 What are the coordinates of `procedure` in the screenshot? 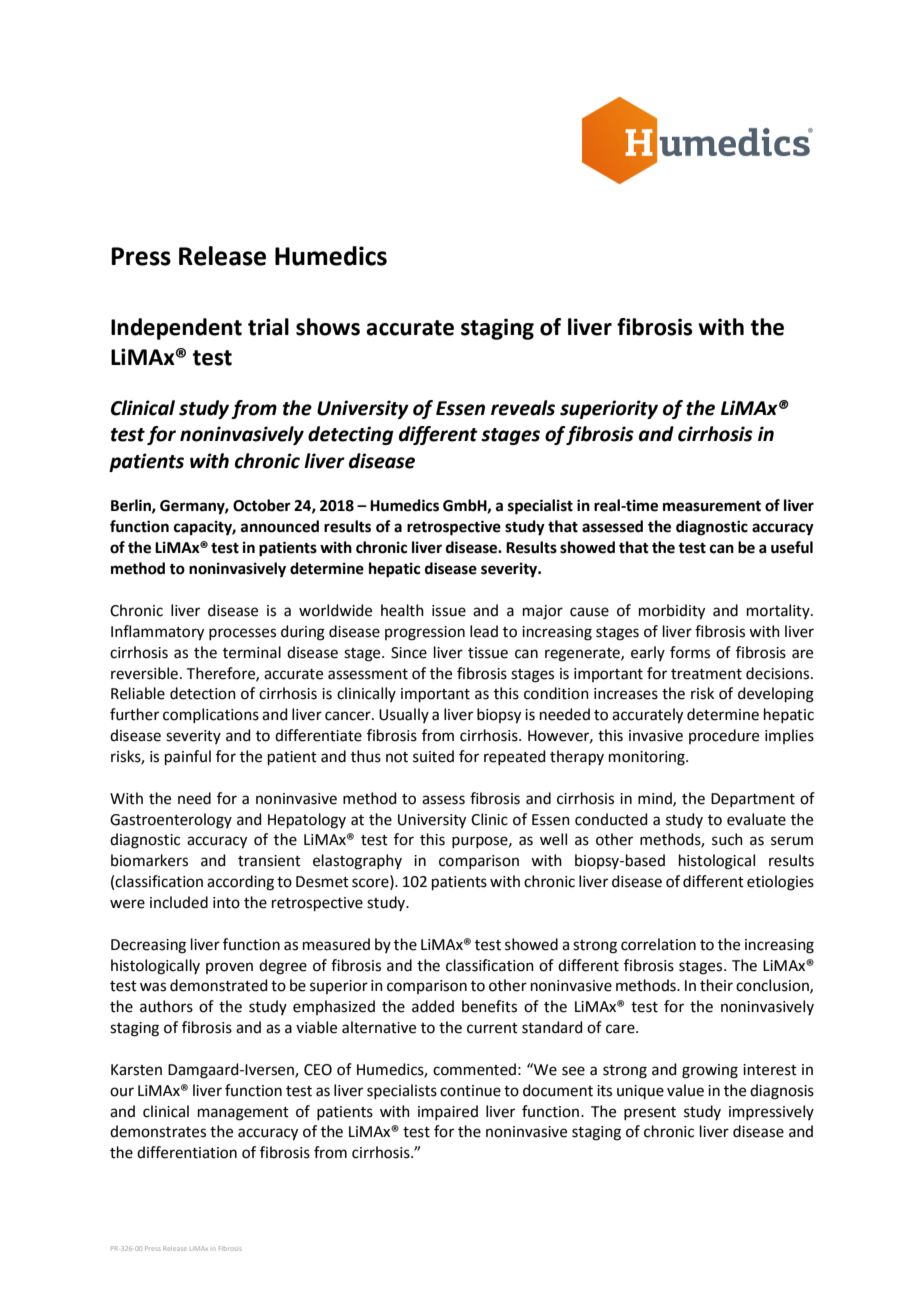 It's located at (724, 736).
